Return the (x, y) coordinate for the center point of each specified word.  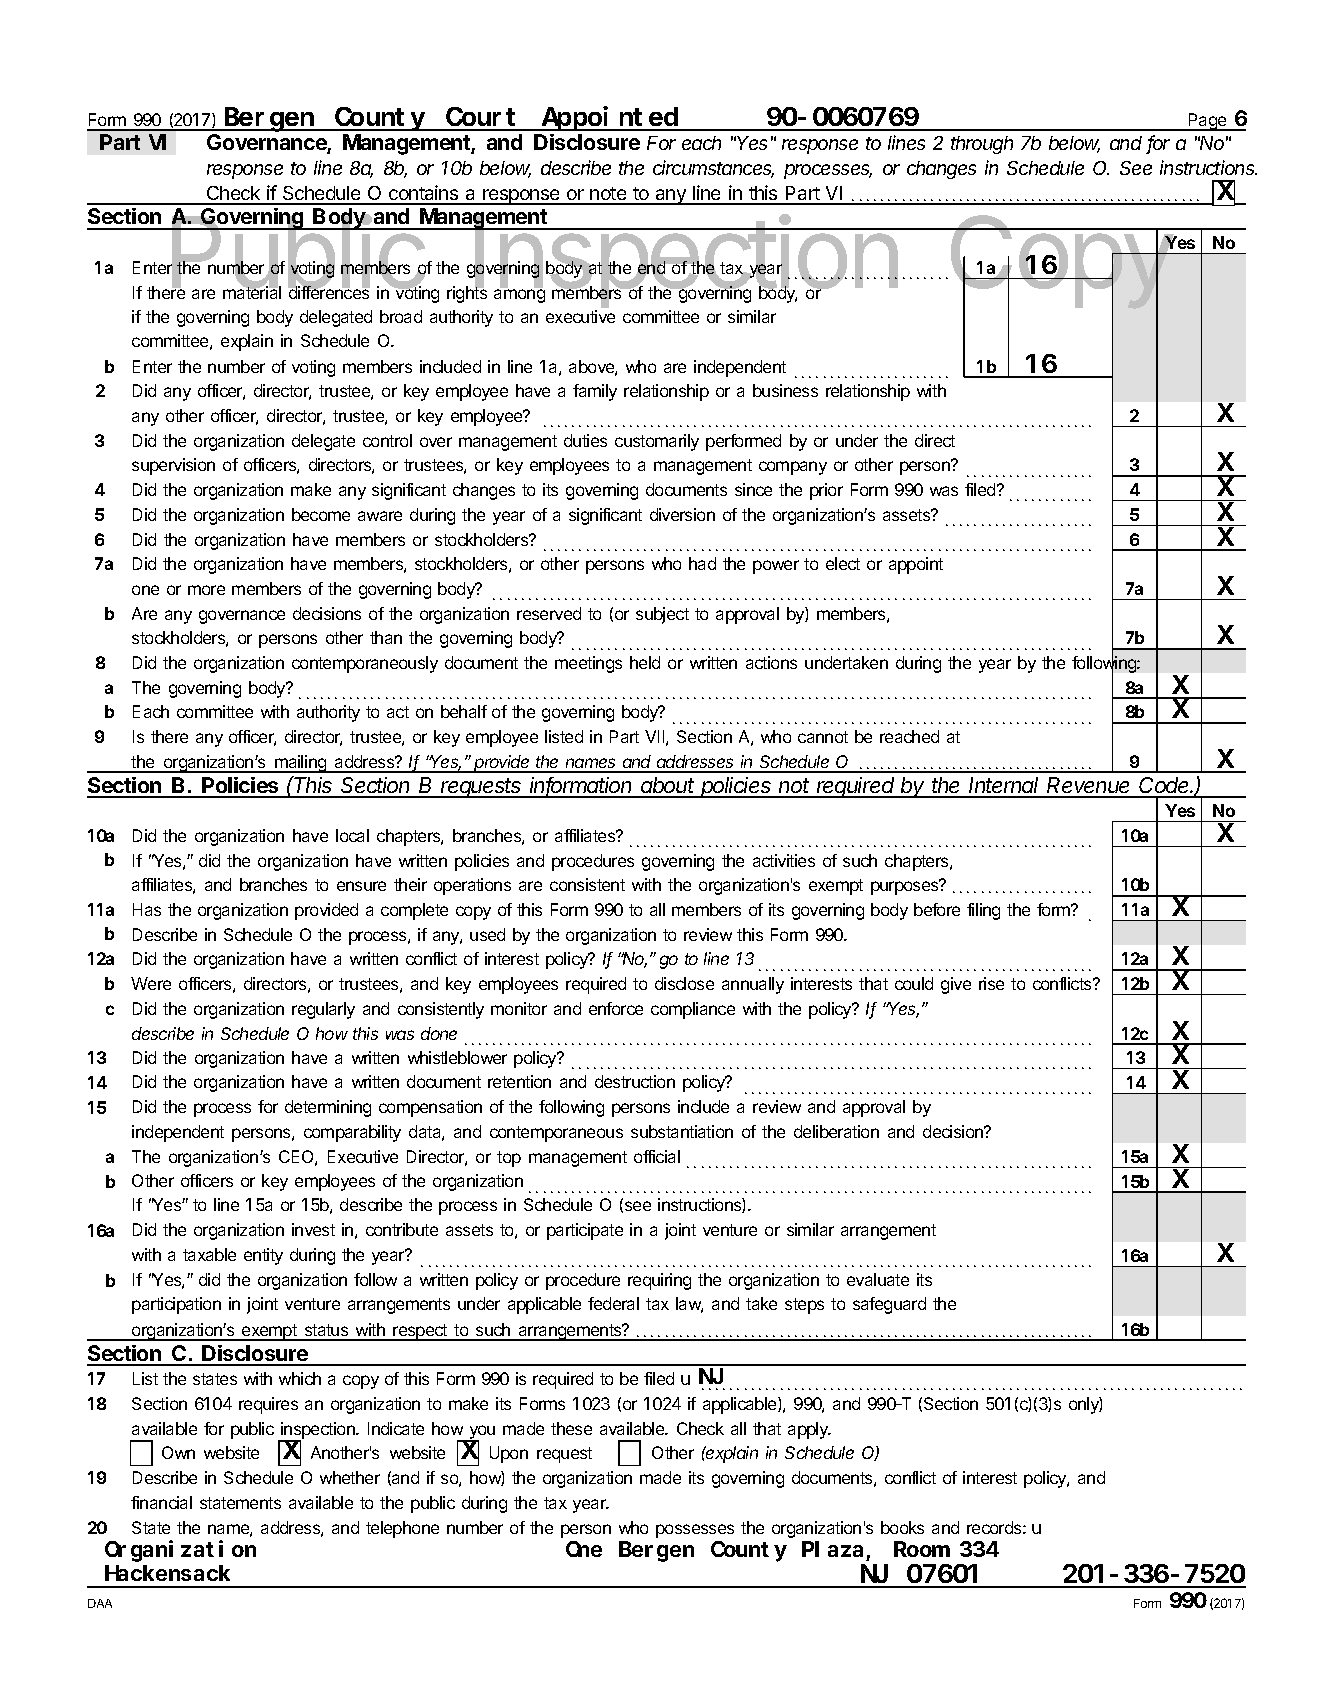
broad (401, 316)
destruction (635, 1081)
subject (662, 615)
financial (161, 1502)
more (206, 590)
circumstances (713, 169)
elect (843, 563)
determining (328, 1108)
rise (991, 983)
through (982, 145)
